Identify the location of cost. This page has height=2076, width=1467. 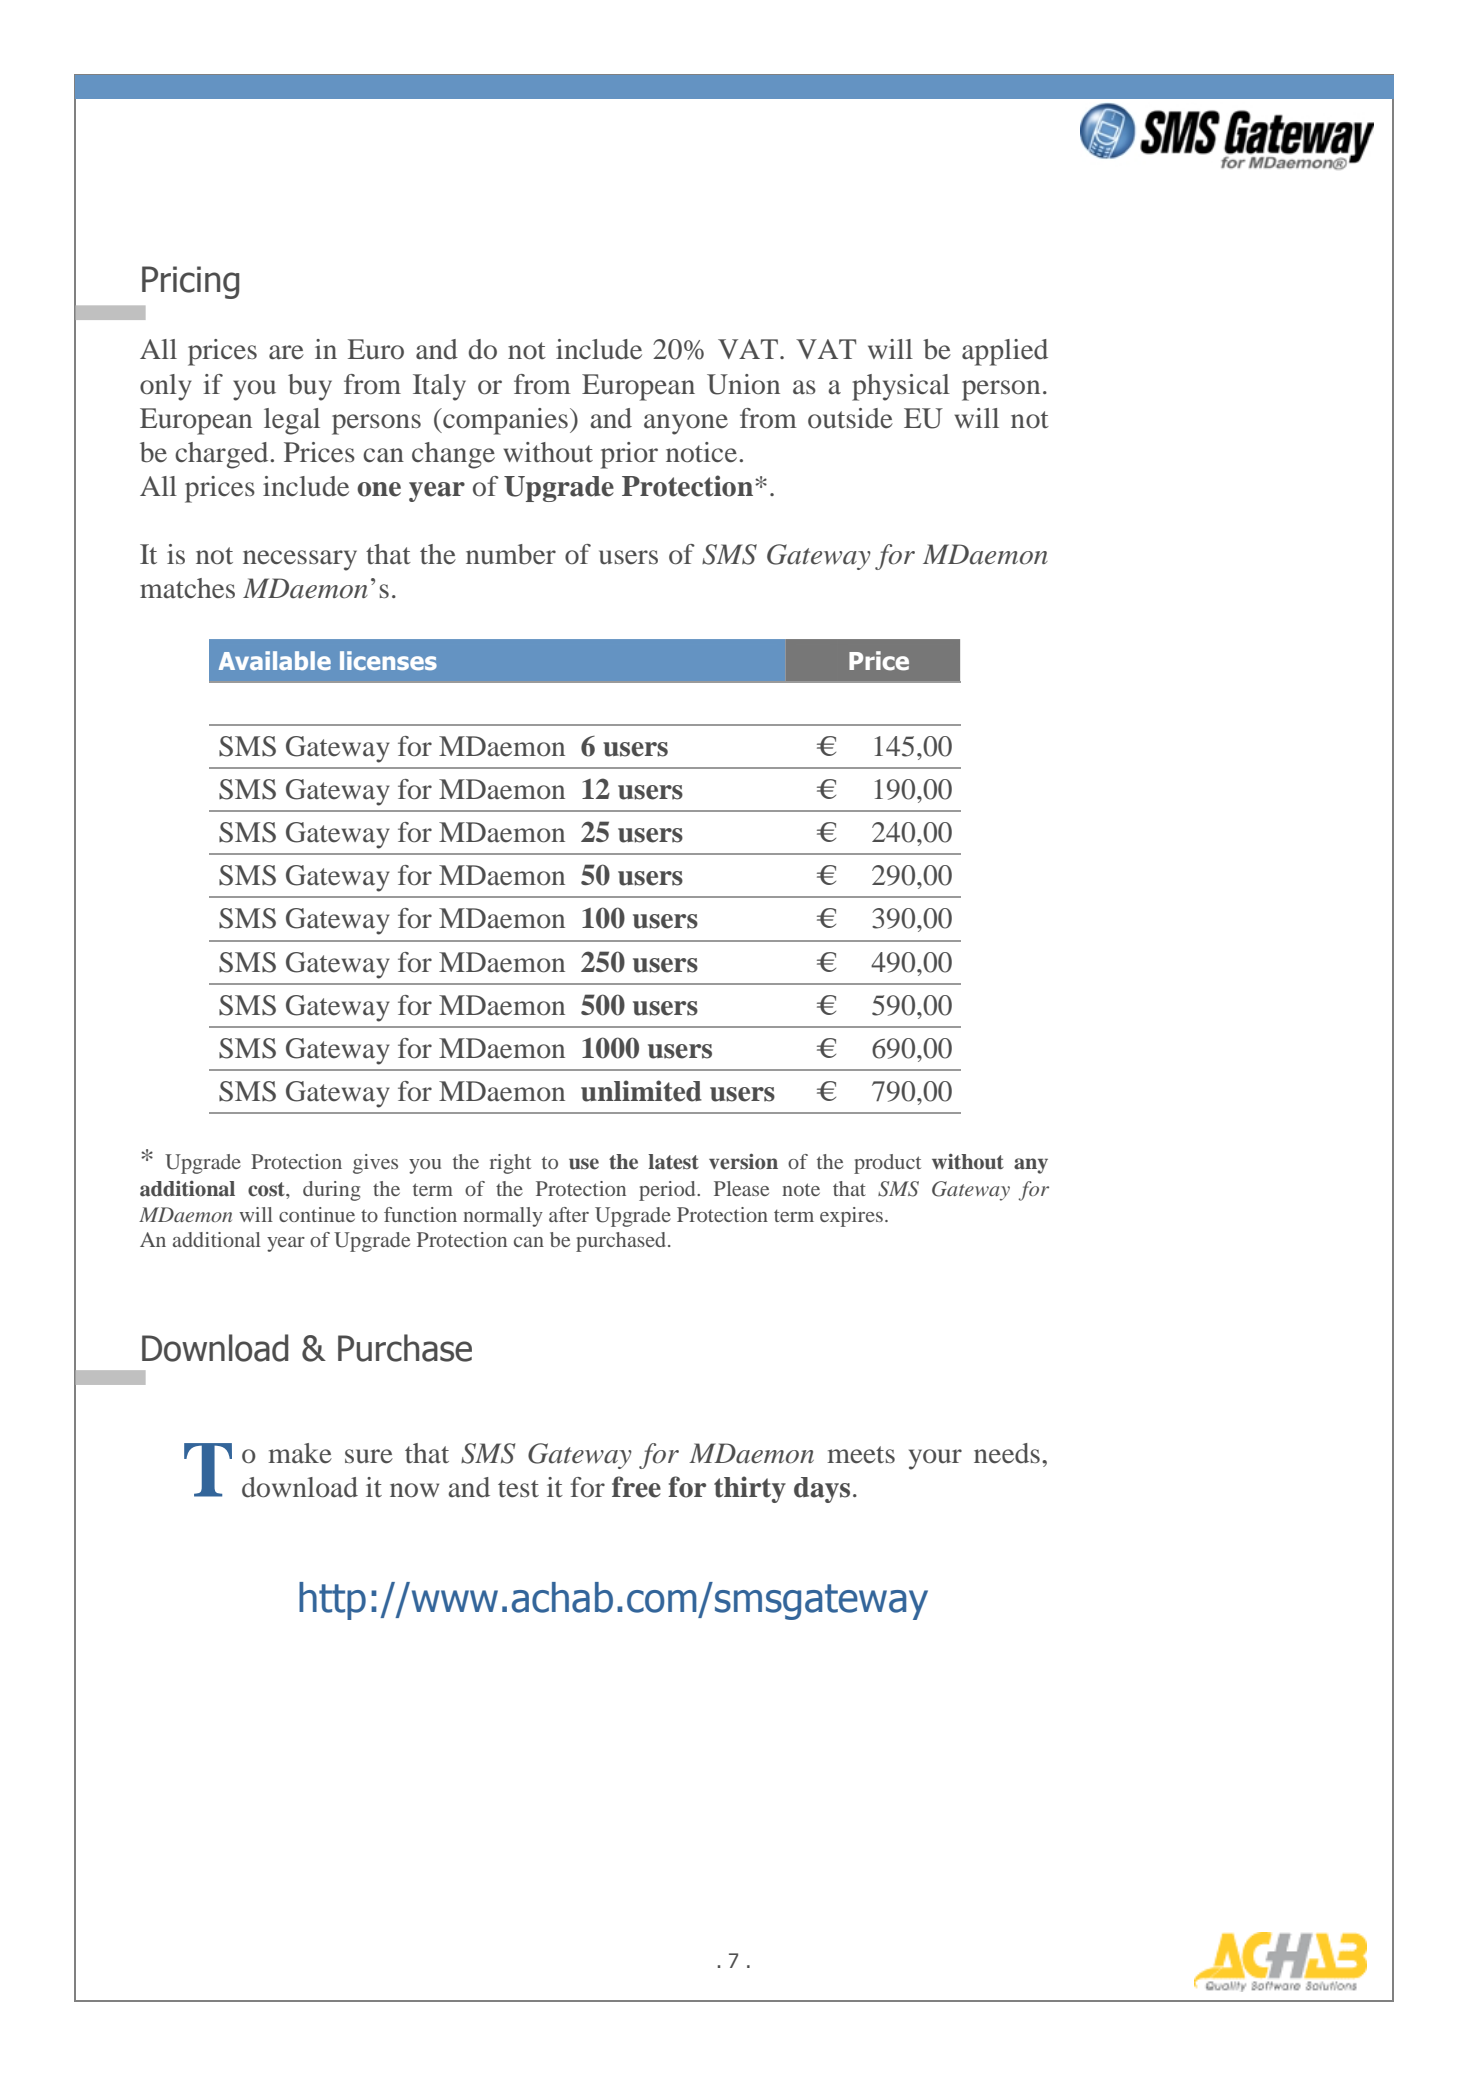
(267, 1189).
